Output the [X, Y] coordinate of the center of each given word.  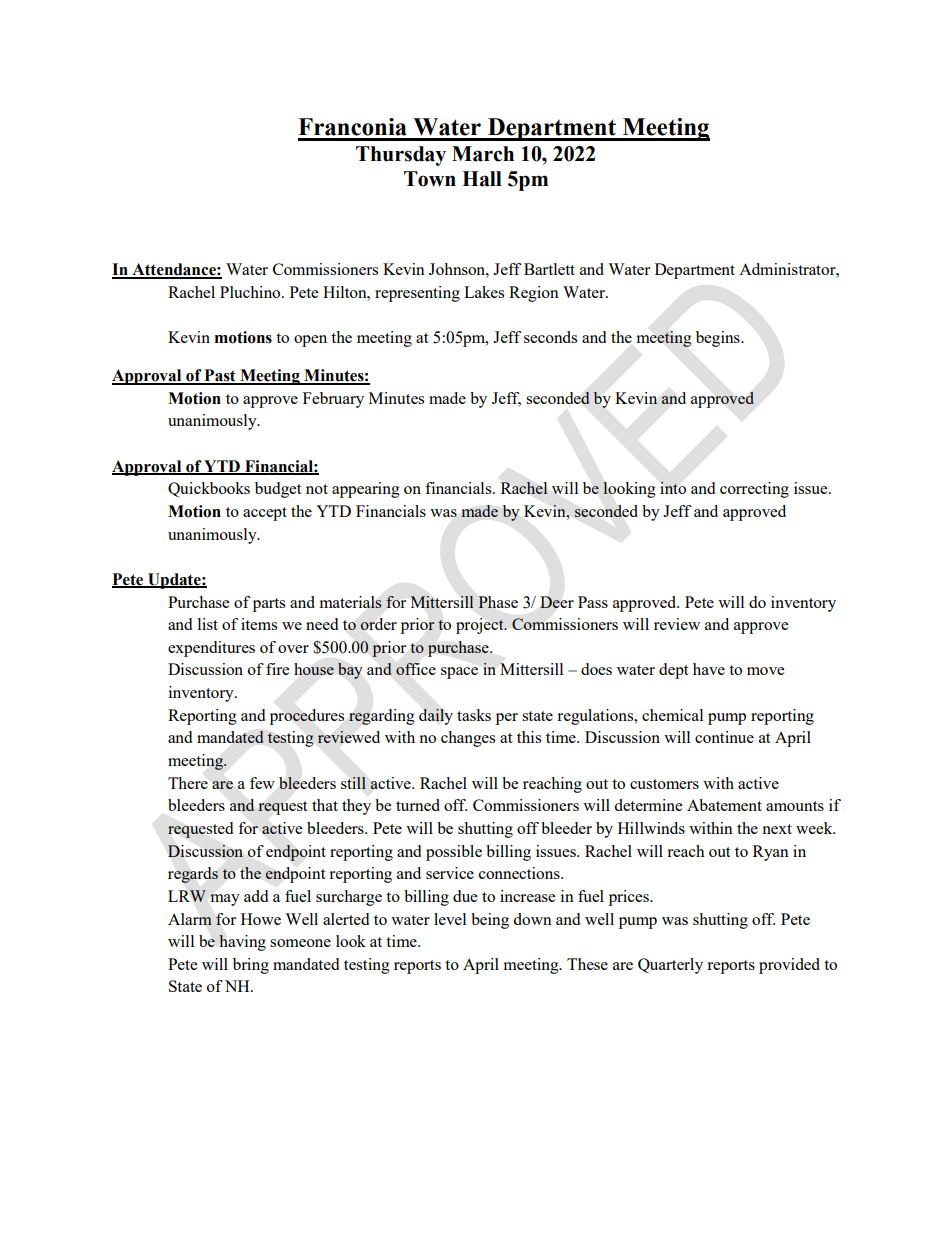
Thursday [401, 156]
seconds [550, 337]
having [242, 943]
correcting [754, 490]
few [262, 783]
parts [269, 605]
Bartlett [549, 269]
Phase [498, 602]
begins [719, 339]
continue [724, 737]
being [490, 921]
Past [220, 376]
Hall [482, 179]
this [529, 737]
